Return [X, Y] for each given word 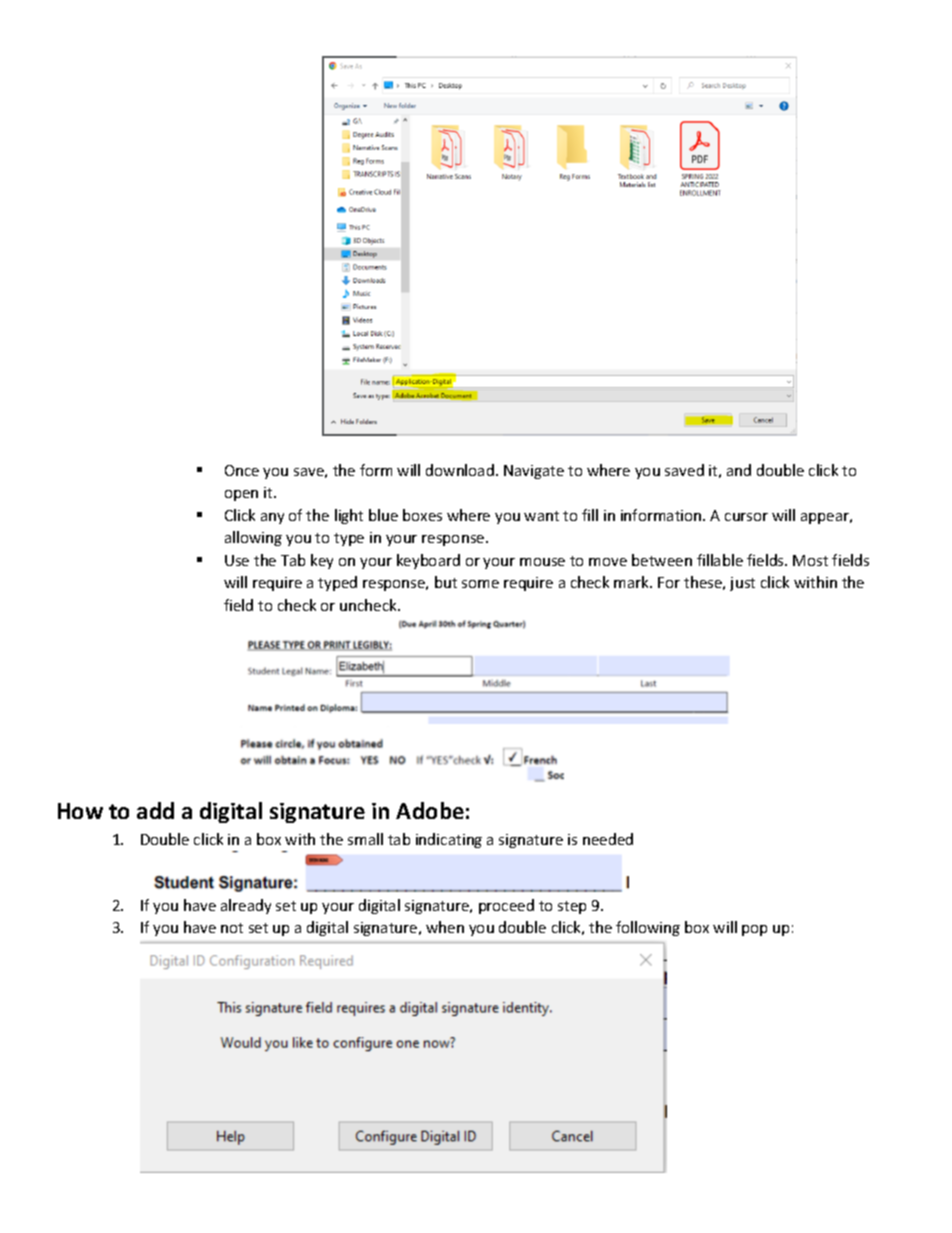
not [232, 928]
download [460, 470]
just [742, 584]
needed [608, 839]
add [155, 810]
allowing [253, 538]
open [241, 495]
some [480, 584]
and [739, 470]
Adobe [430, 810]
